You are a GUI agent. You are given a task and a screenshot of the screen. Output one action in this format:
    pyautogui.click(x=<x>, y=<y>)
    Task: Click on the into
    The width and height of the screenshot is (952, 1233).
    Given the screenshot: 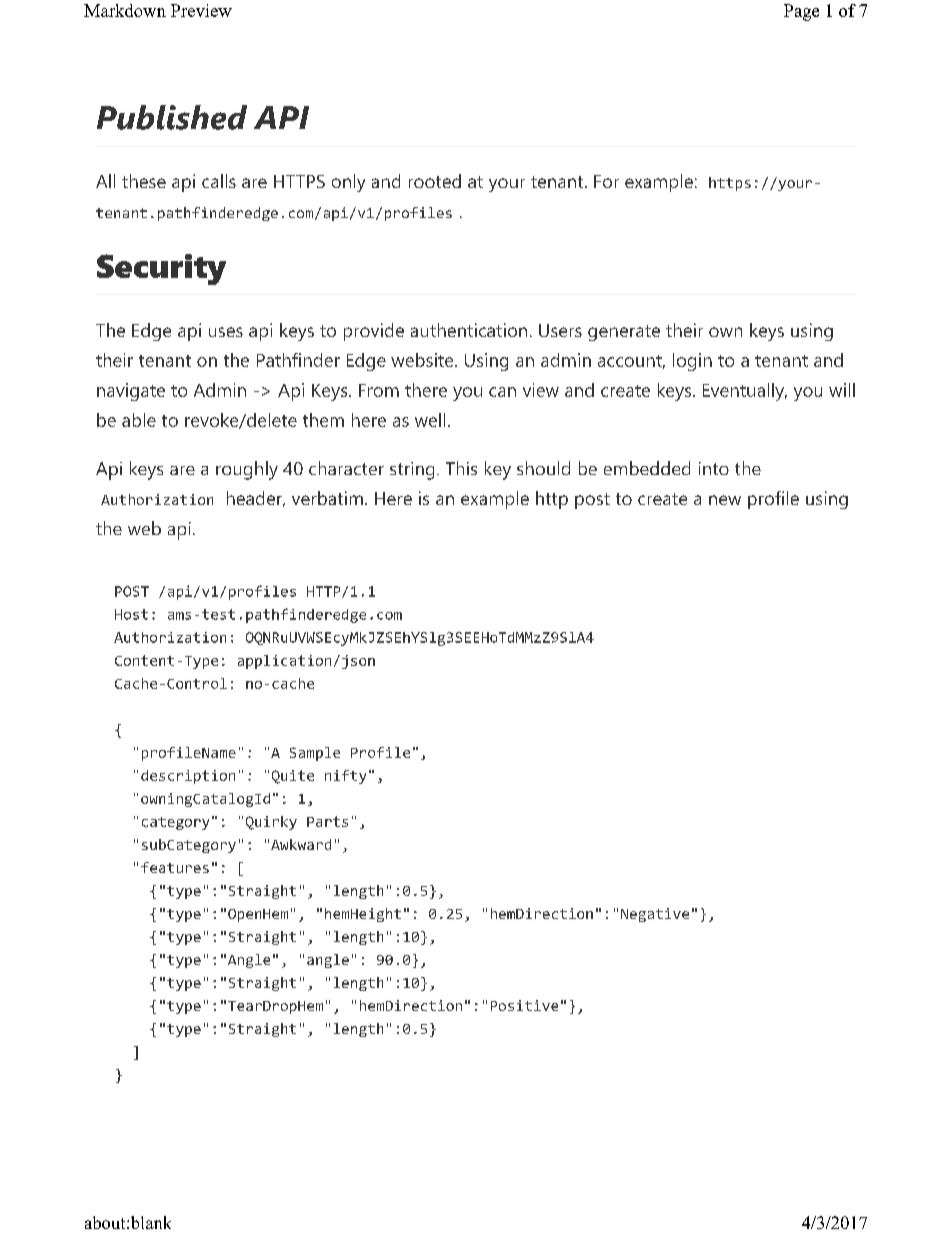 What is the action you would take?
    pyautogui.click(x=714, y=468)
